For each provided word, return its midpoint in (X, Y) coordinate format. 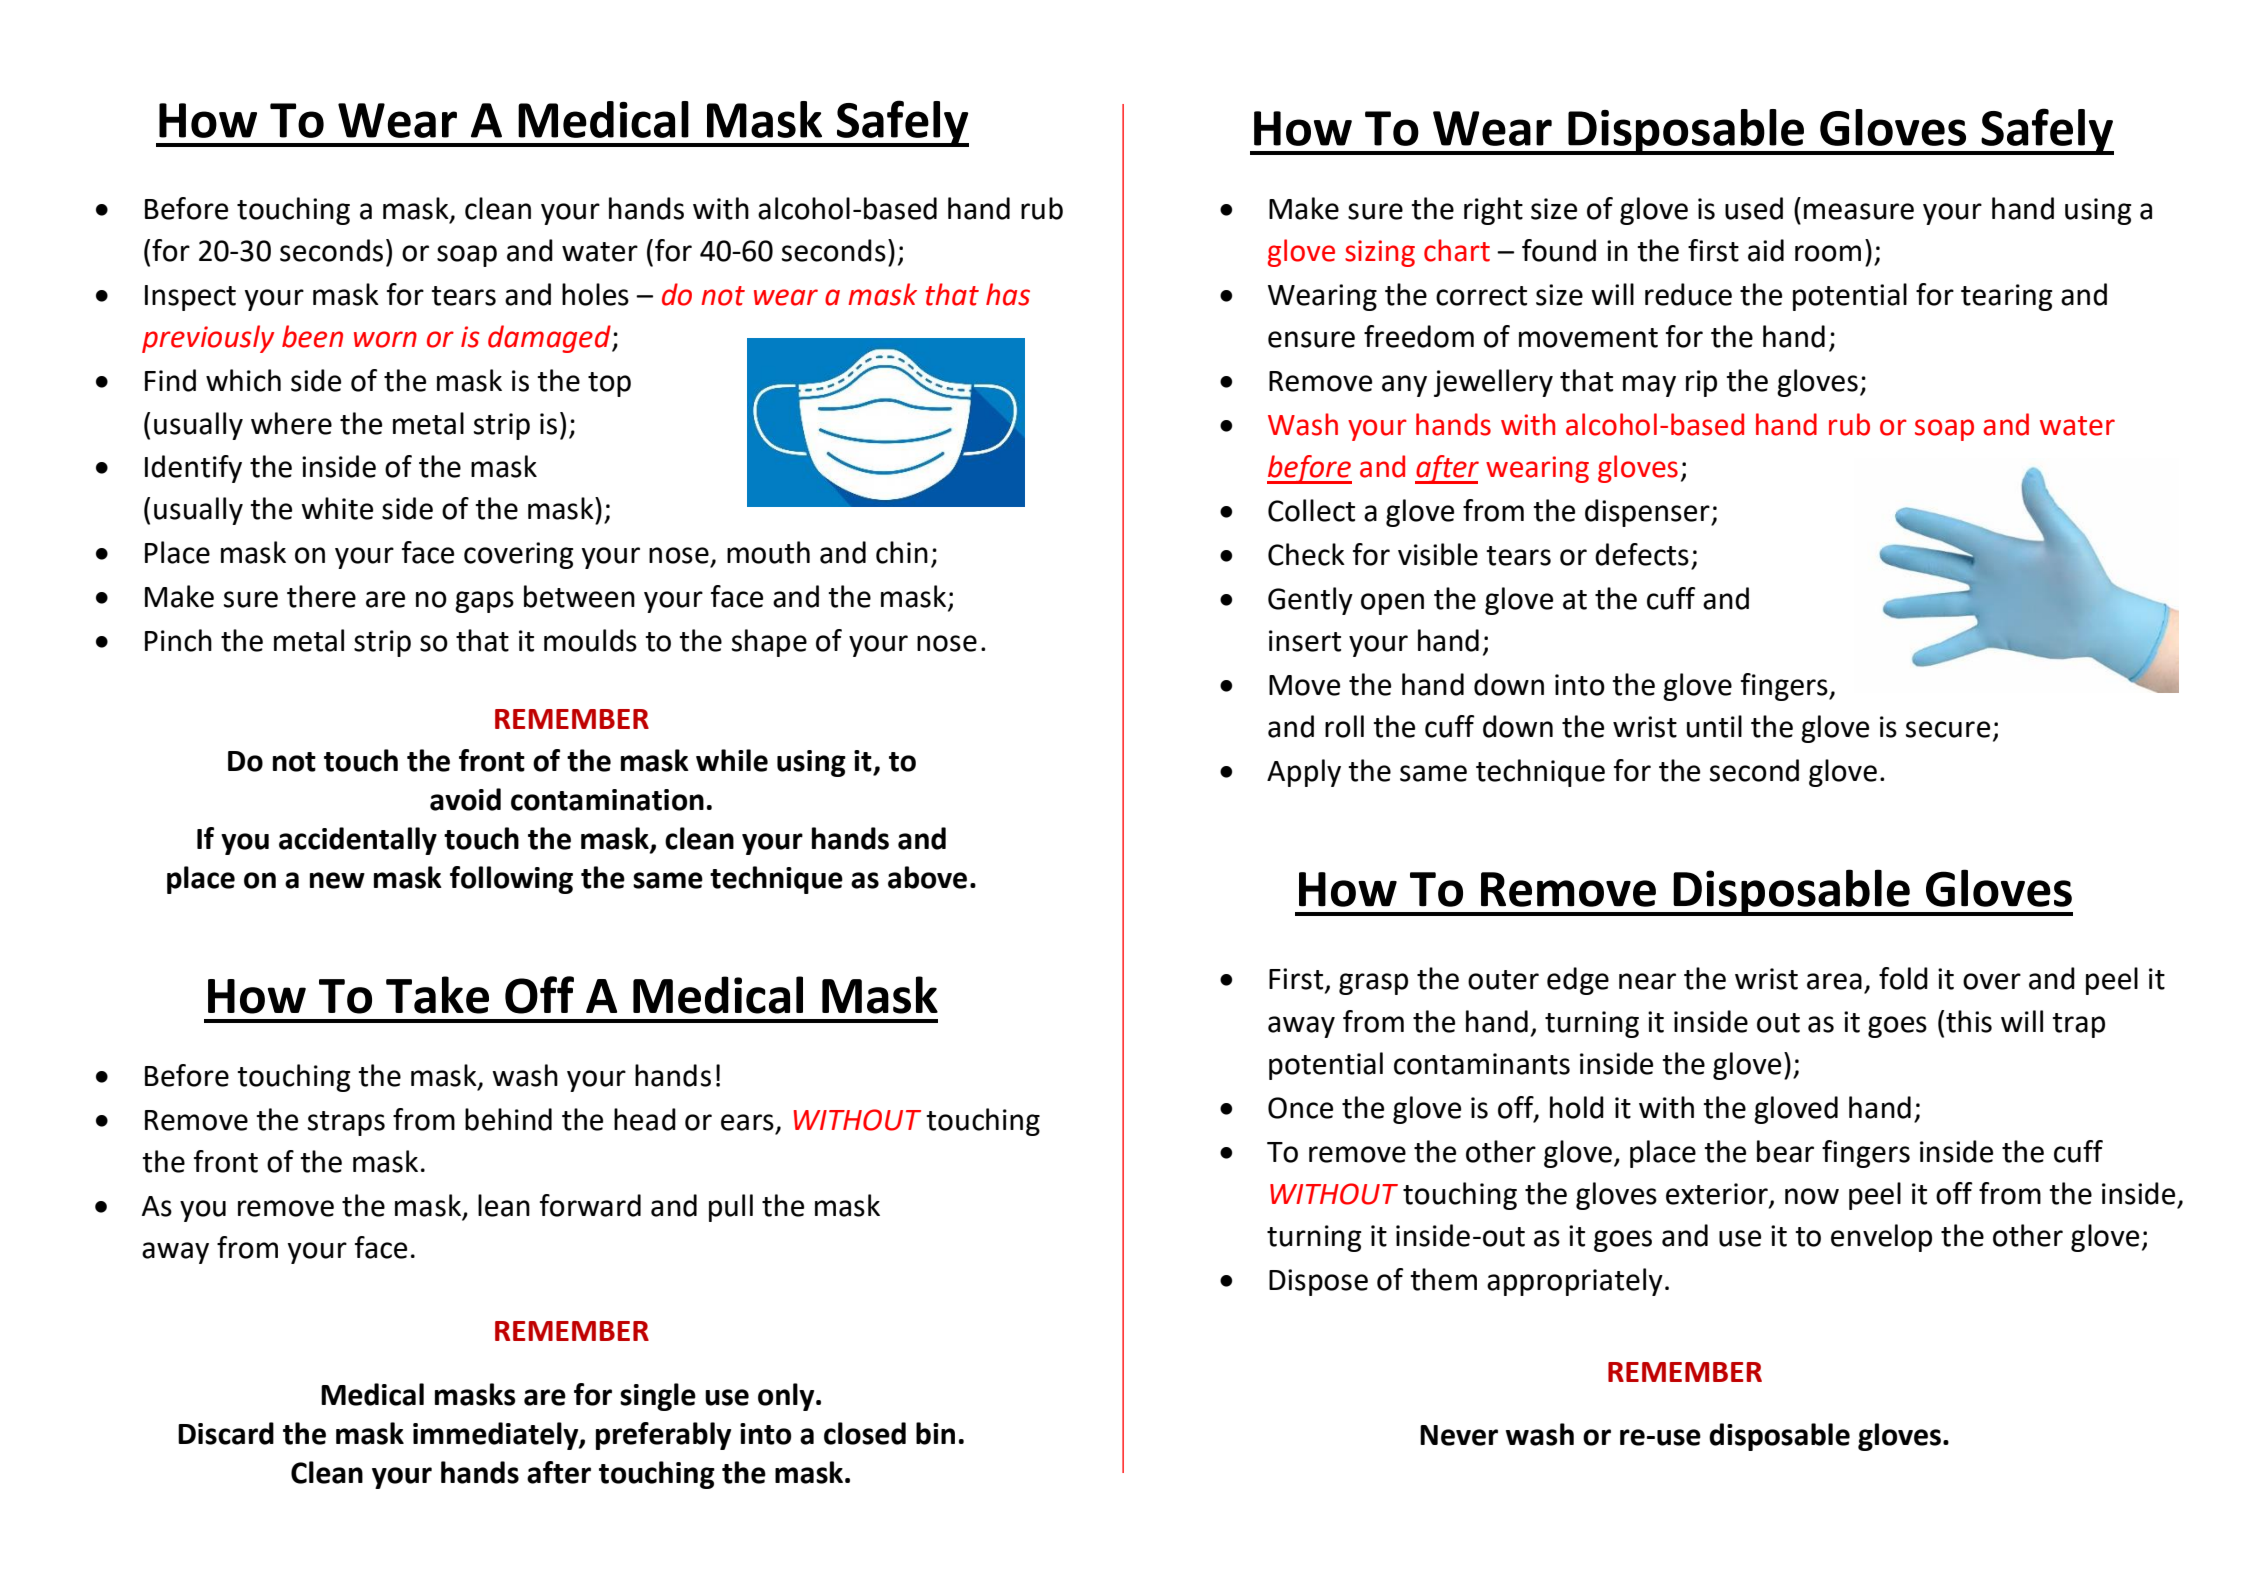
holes (595, 294)
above (927, 877)
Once (1300, 1108)
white (337, 508)
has (1008, 294)
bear (1785, 1151)
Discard (226, 1433)
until (1714, 726)
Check (1306, 554)
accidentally (358, 841)
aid (1766, 250)
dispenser (1648, 513)
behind (508, 1119)
